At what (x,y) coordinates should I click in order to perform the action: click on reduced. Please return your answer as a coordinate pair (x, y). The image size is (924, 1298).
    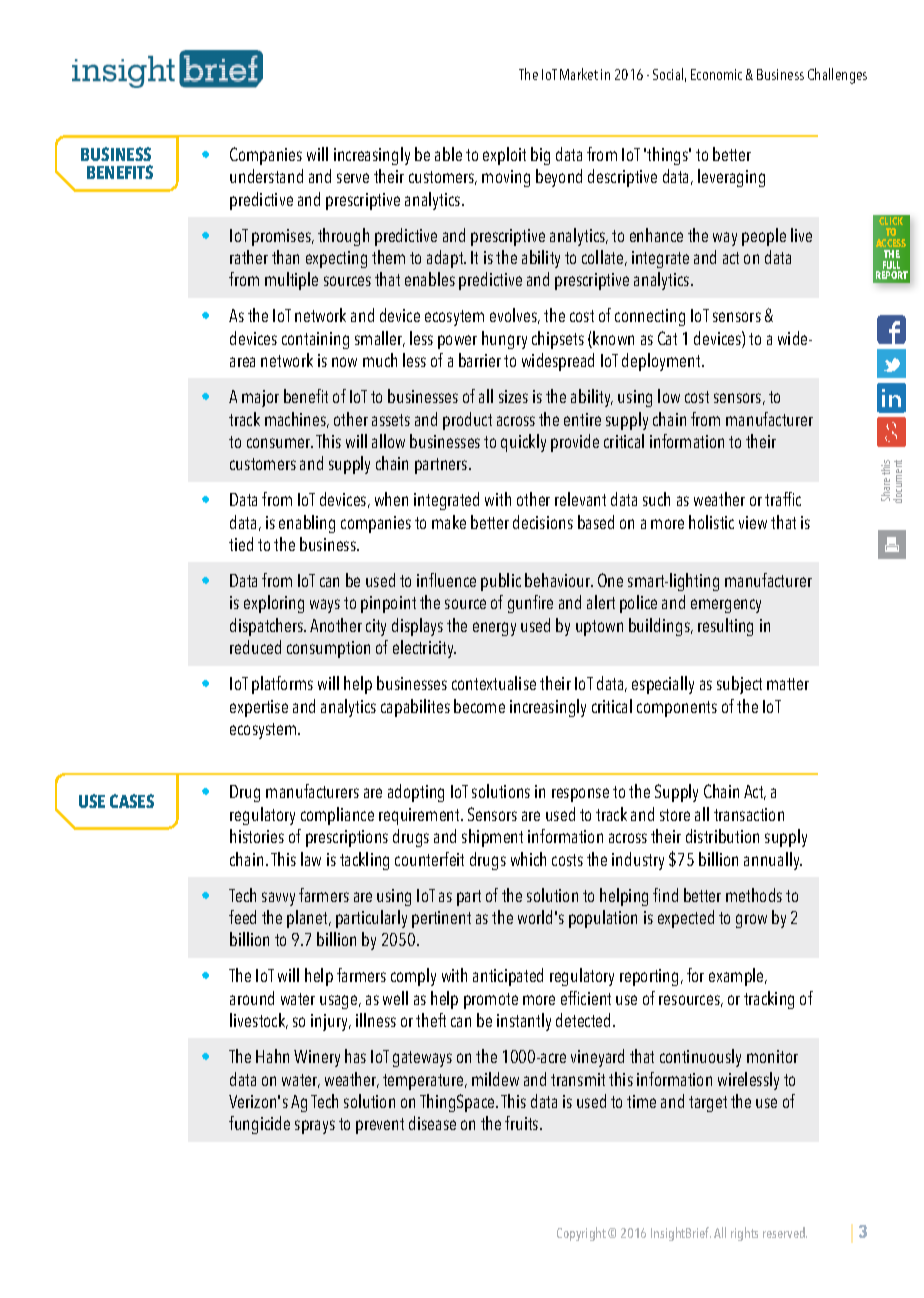
    Looking at the image, I should click on (255, 647).
